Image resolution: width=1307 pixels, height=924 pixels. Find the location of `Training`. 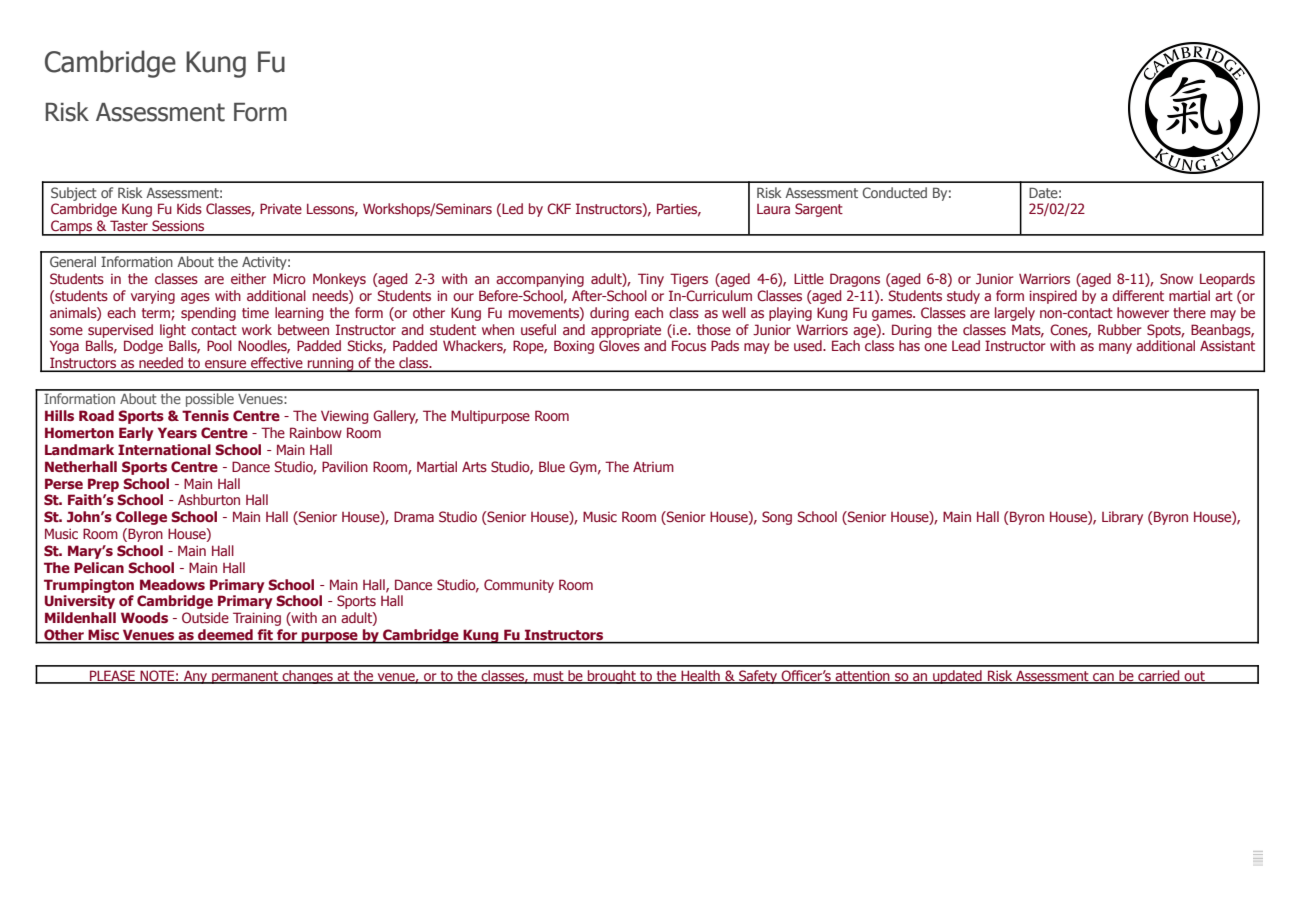

Training is located at coordinates (257, 619).
